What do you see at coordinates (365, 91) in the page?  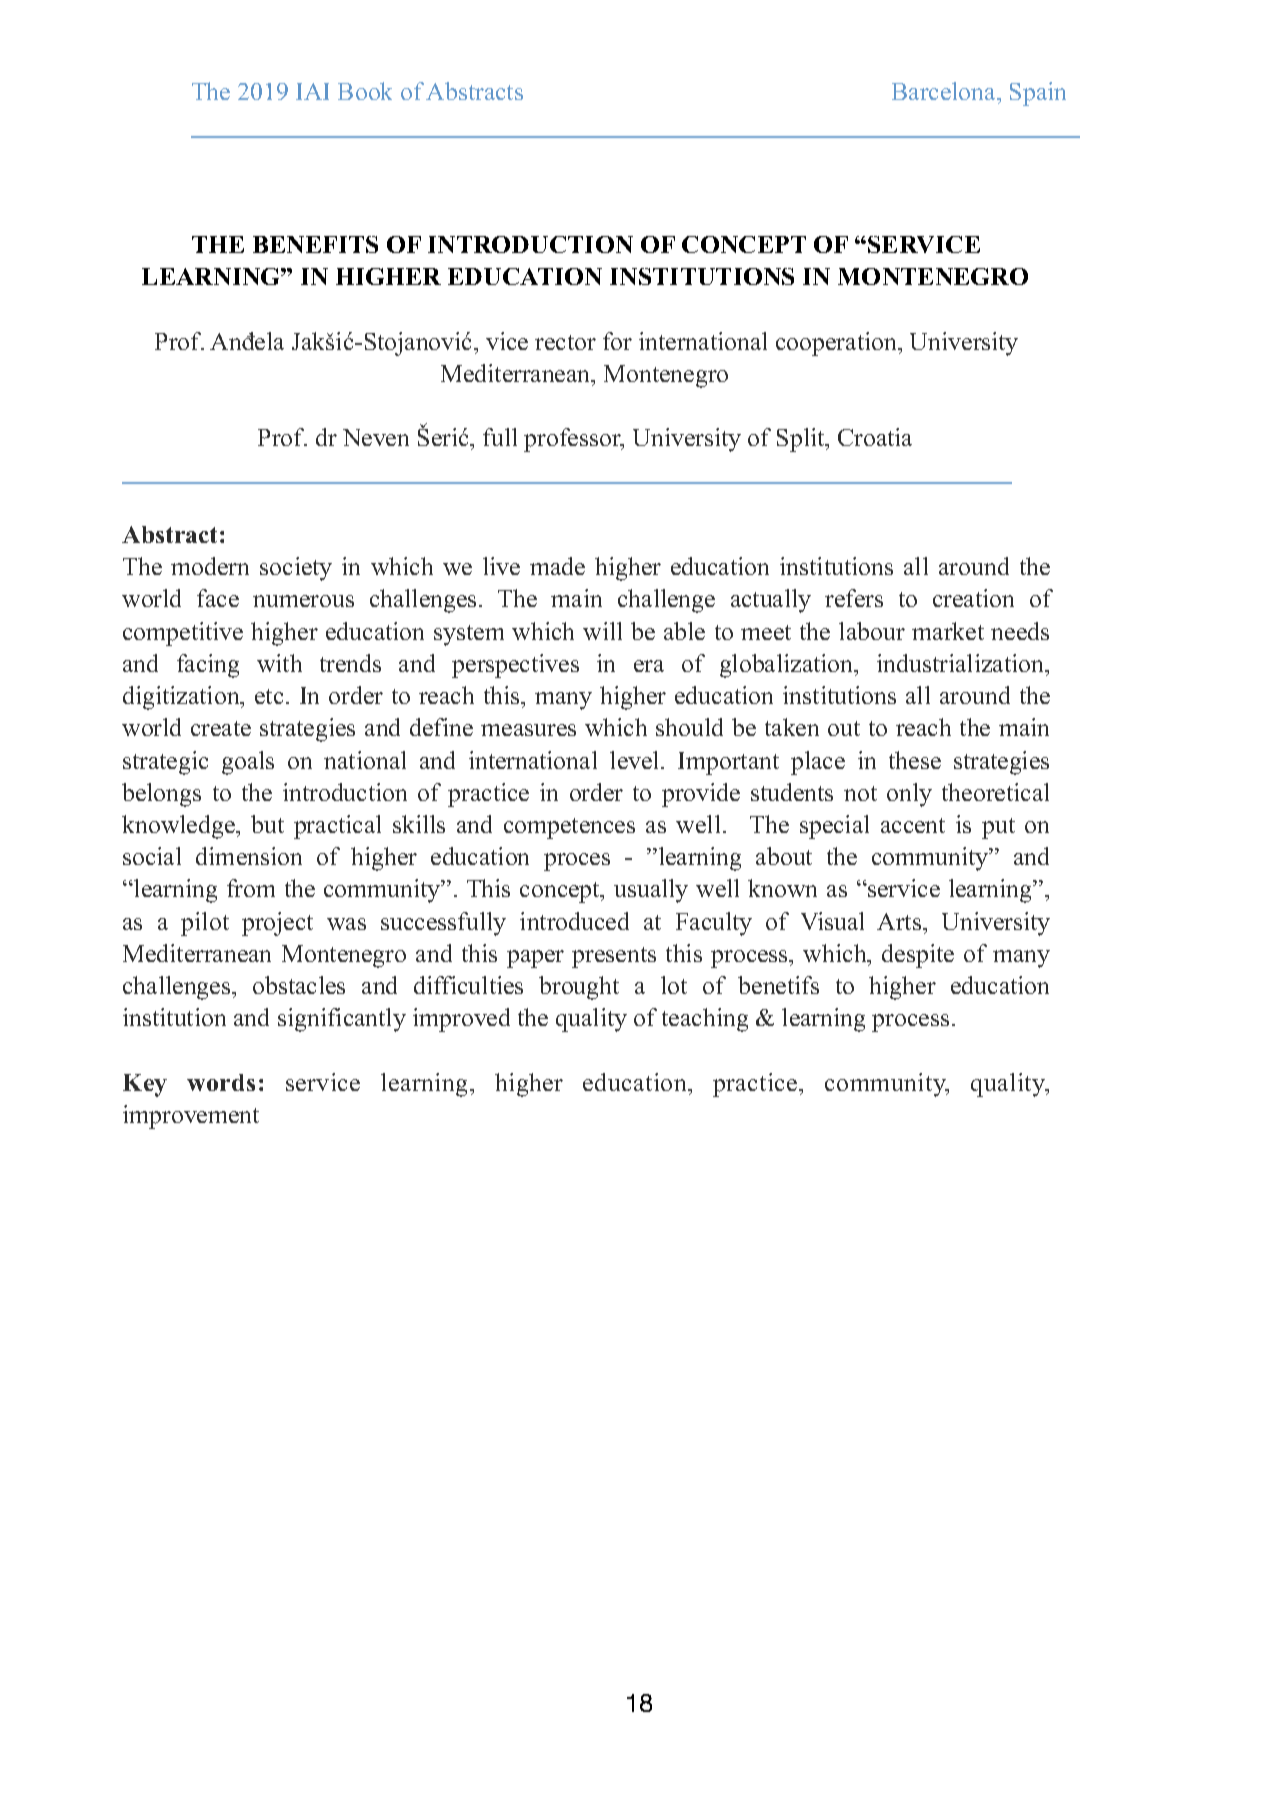 I see `Book` at bounding box center [365, 91].
